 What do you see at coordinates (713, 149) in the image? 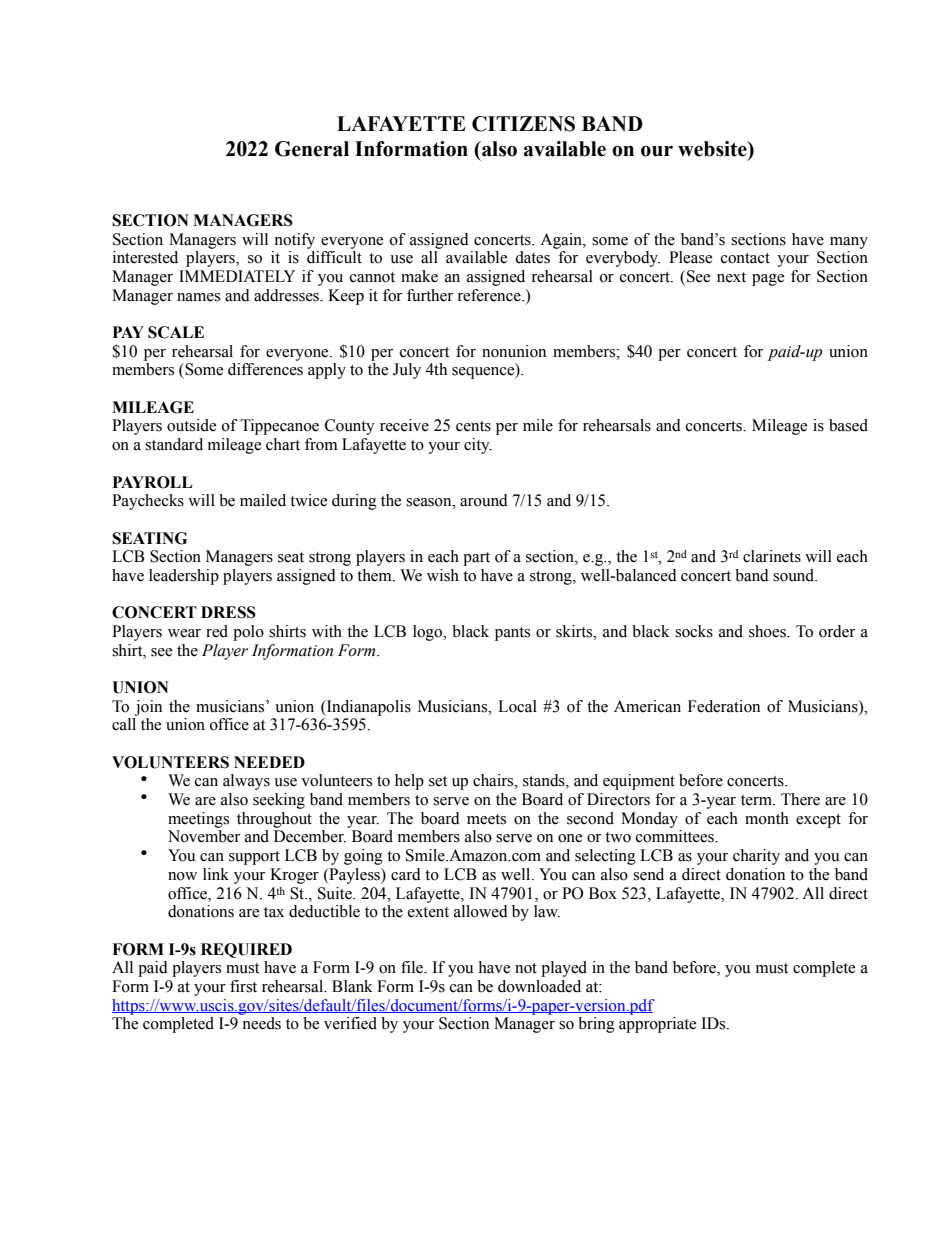
I see `website` at bounding box center [713, 149].
